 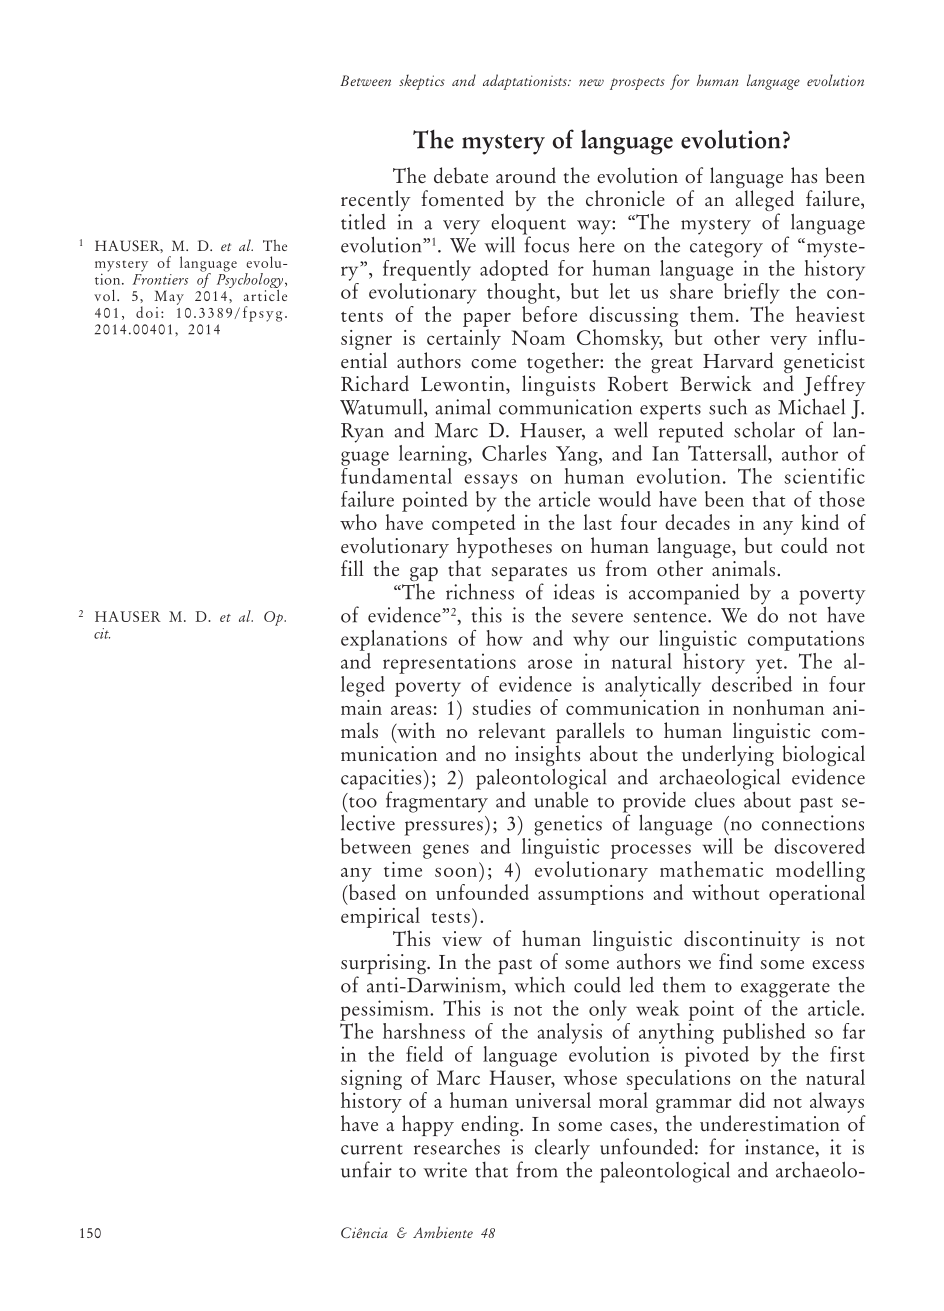 I want to click on recently, so click(x=376, y=202).
